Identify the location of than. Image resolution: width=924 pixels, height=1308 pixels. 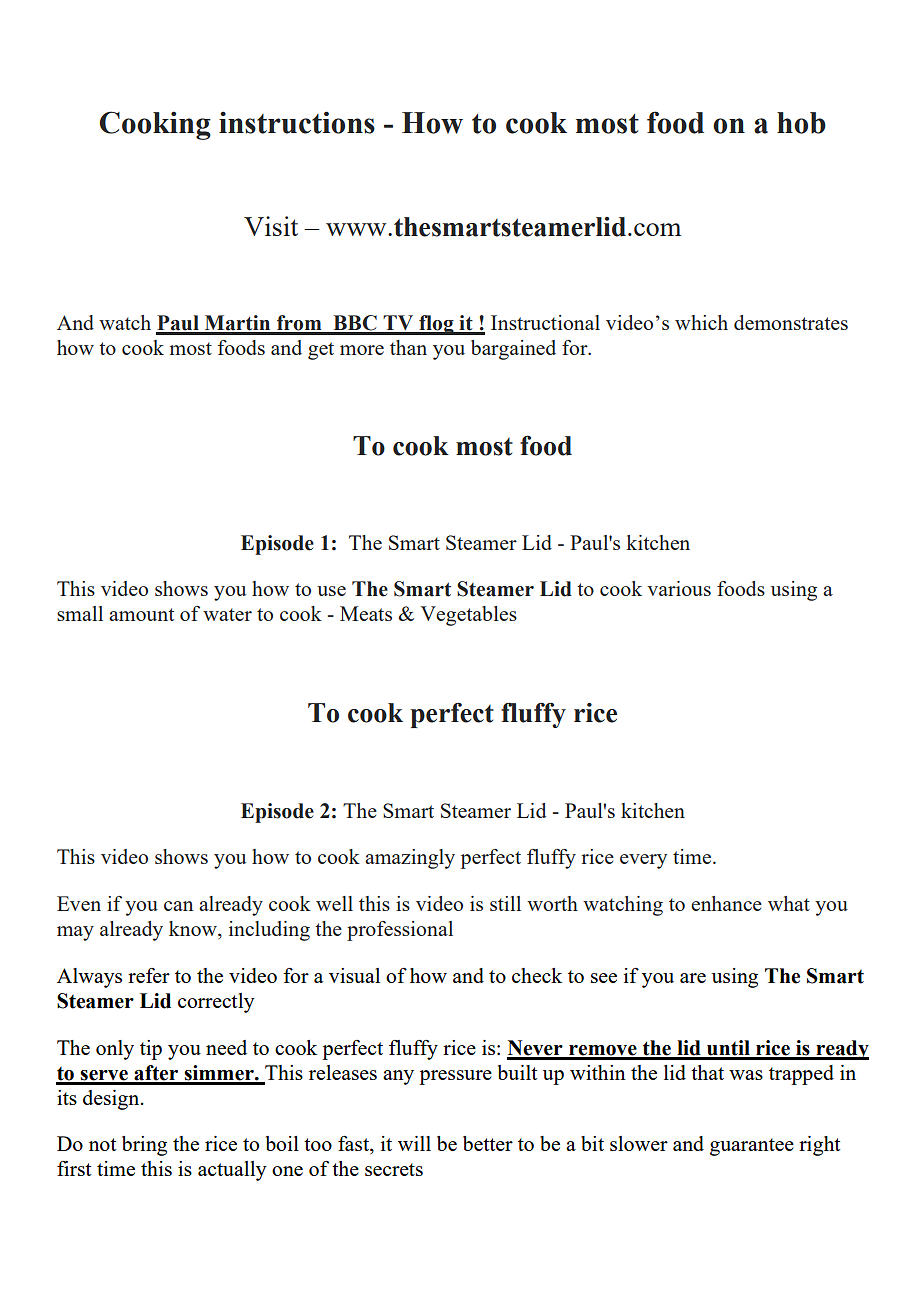
(408, 347).
